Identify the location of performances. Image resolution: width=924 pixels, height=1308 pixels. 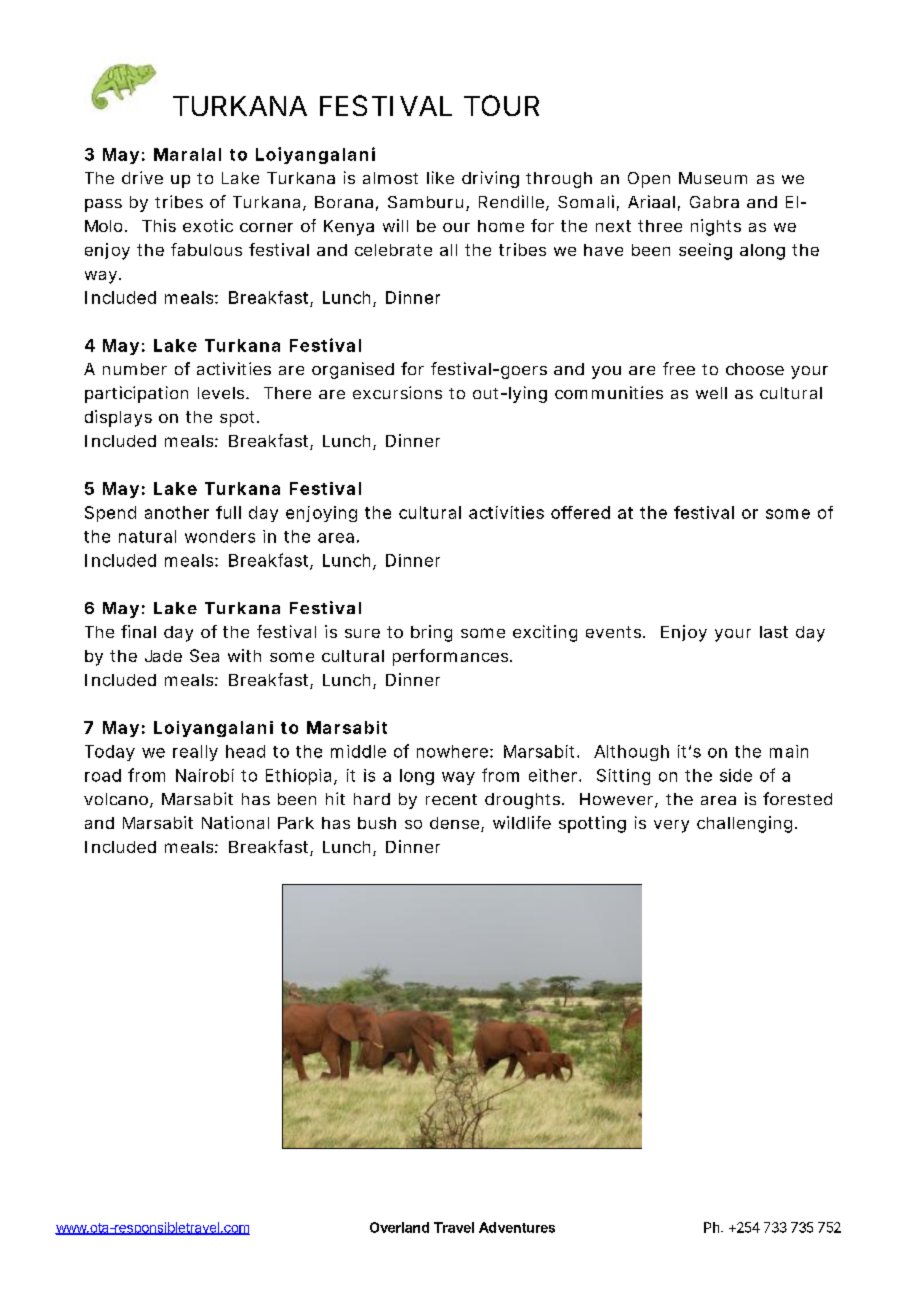
(452, 657).
